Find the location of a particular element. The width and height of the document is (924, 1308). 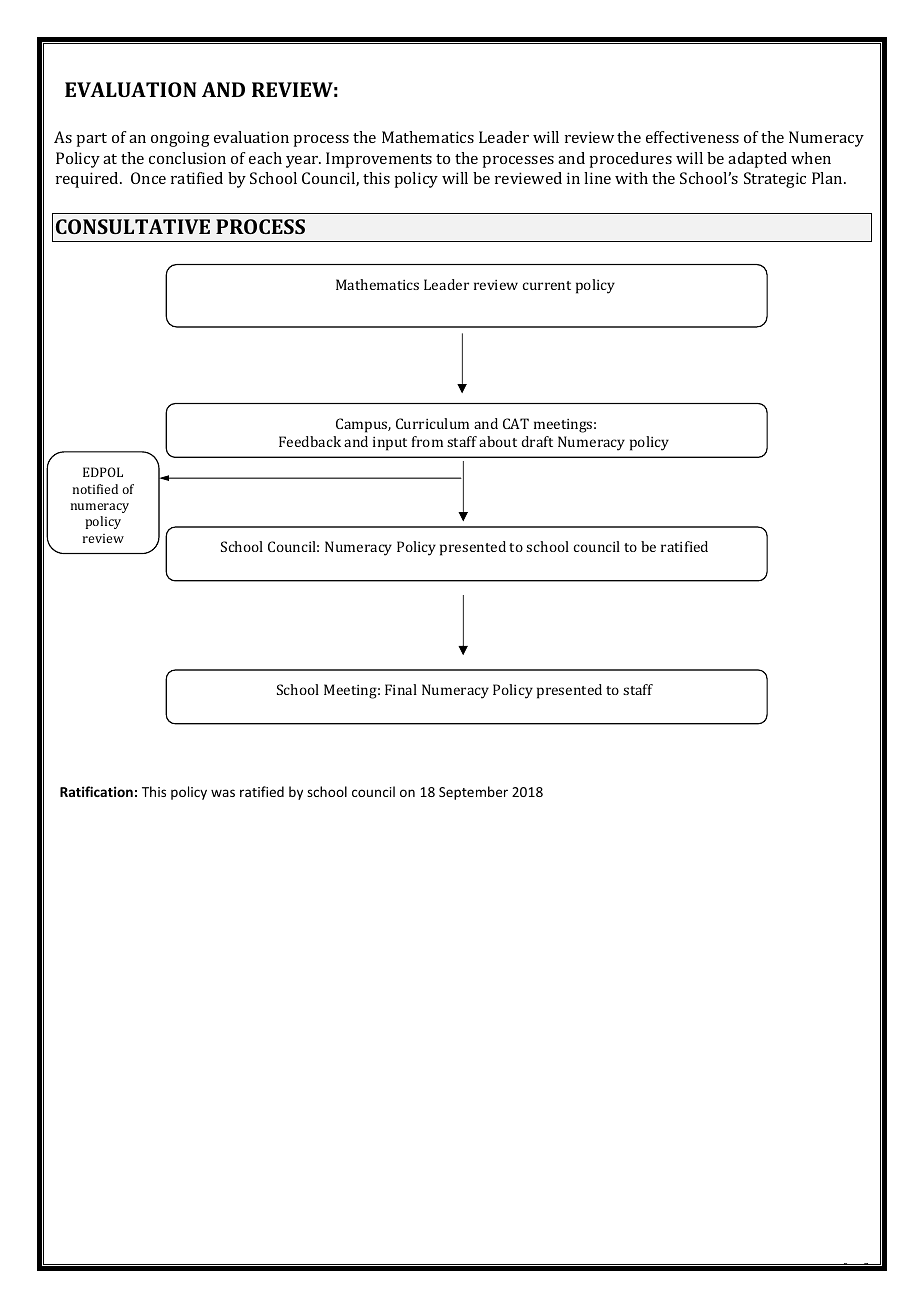

notified is located at coordinates (95, 489).
